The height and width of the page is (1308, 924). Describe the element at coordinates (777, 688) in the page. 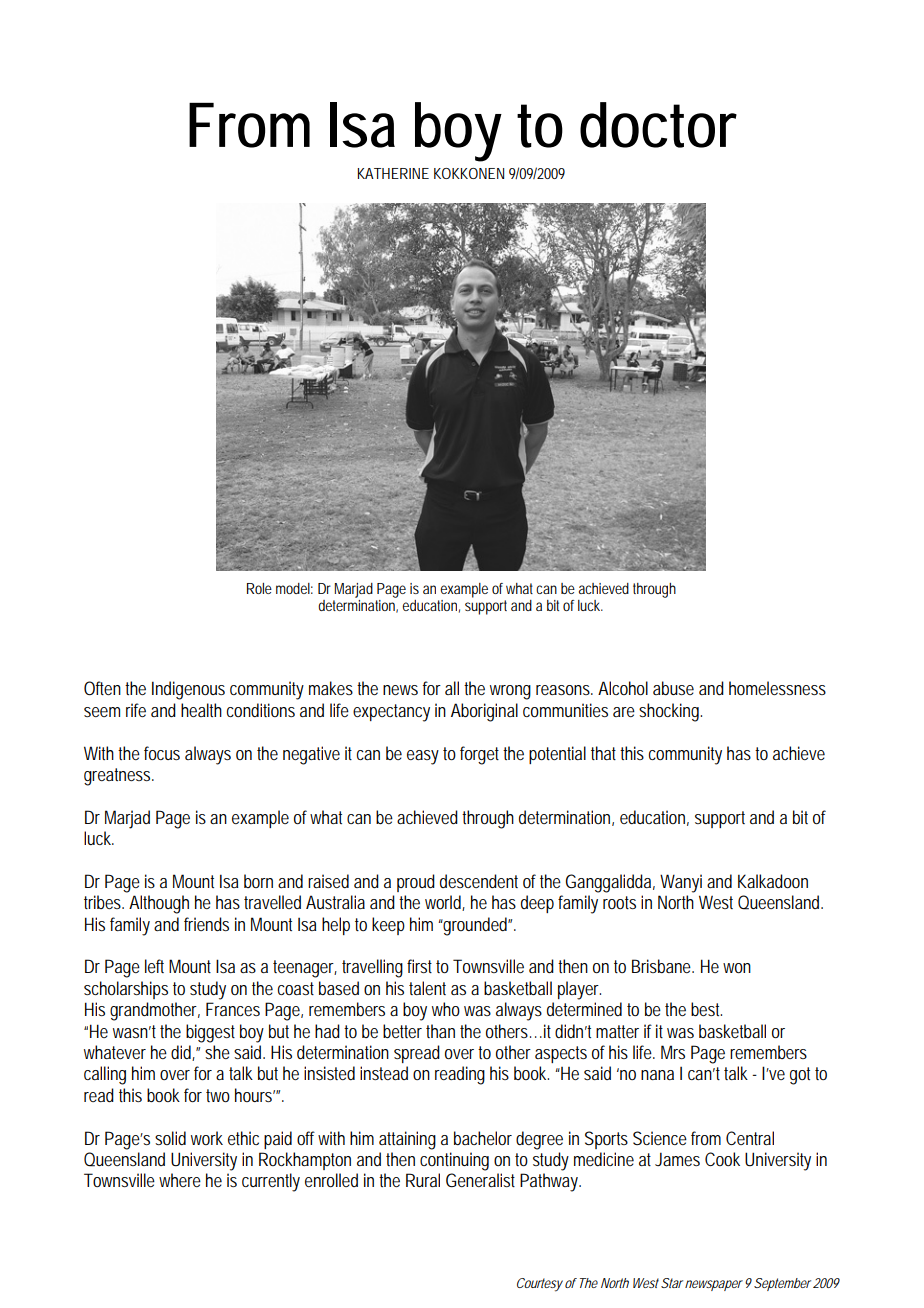

I see `homelessness` at that location.
